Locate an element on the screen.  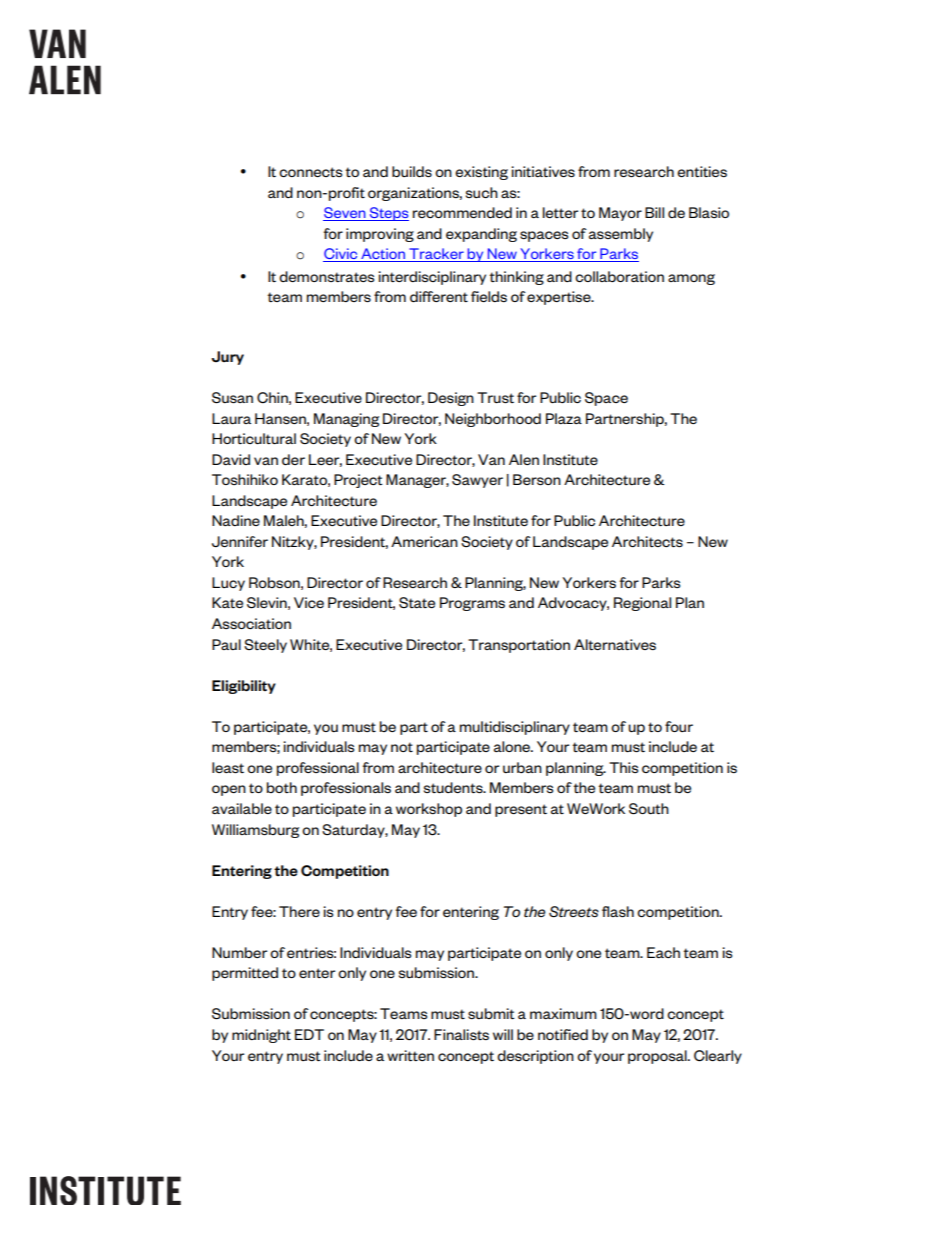
EDT is located at coordinates (309, 1034).
